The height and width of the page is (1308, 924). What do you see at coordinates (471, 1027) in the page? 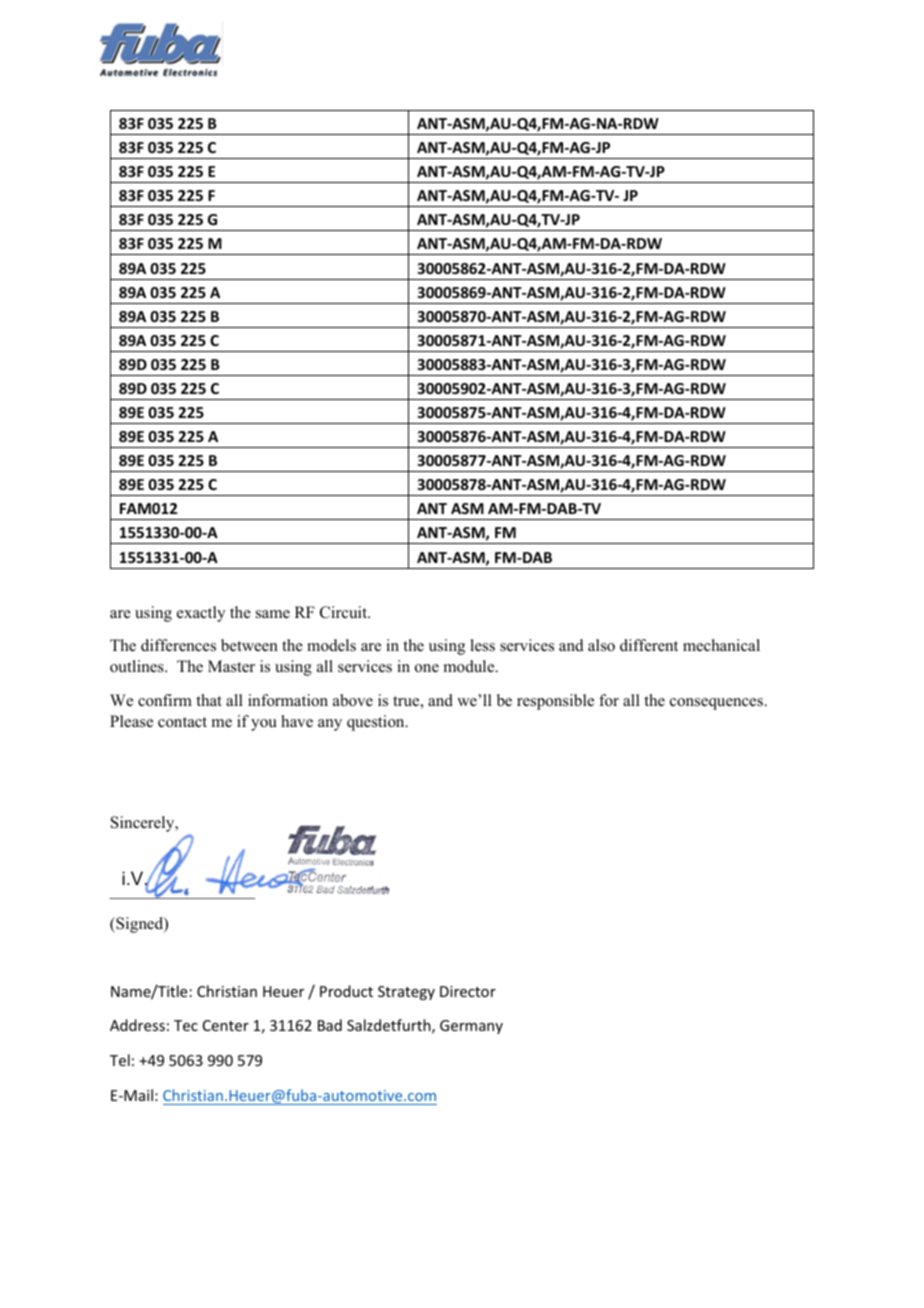
I see `Germany` at bounding box center [471, 1027].
